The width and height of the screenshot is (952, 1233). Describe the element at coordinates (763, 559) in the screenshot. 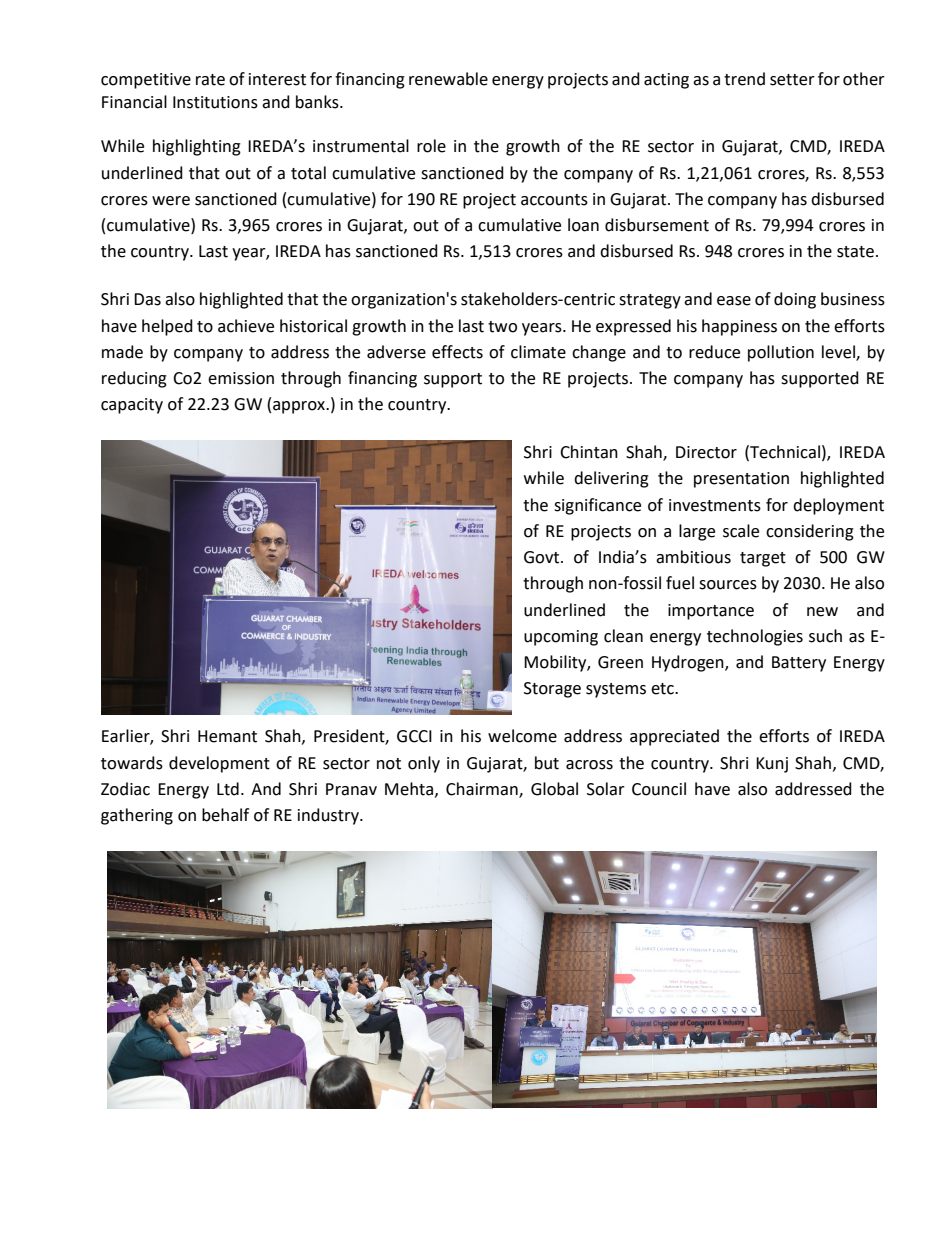

I see `target` at that location.
